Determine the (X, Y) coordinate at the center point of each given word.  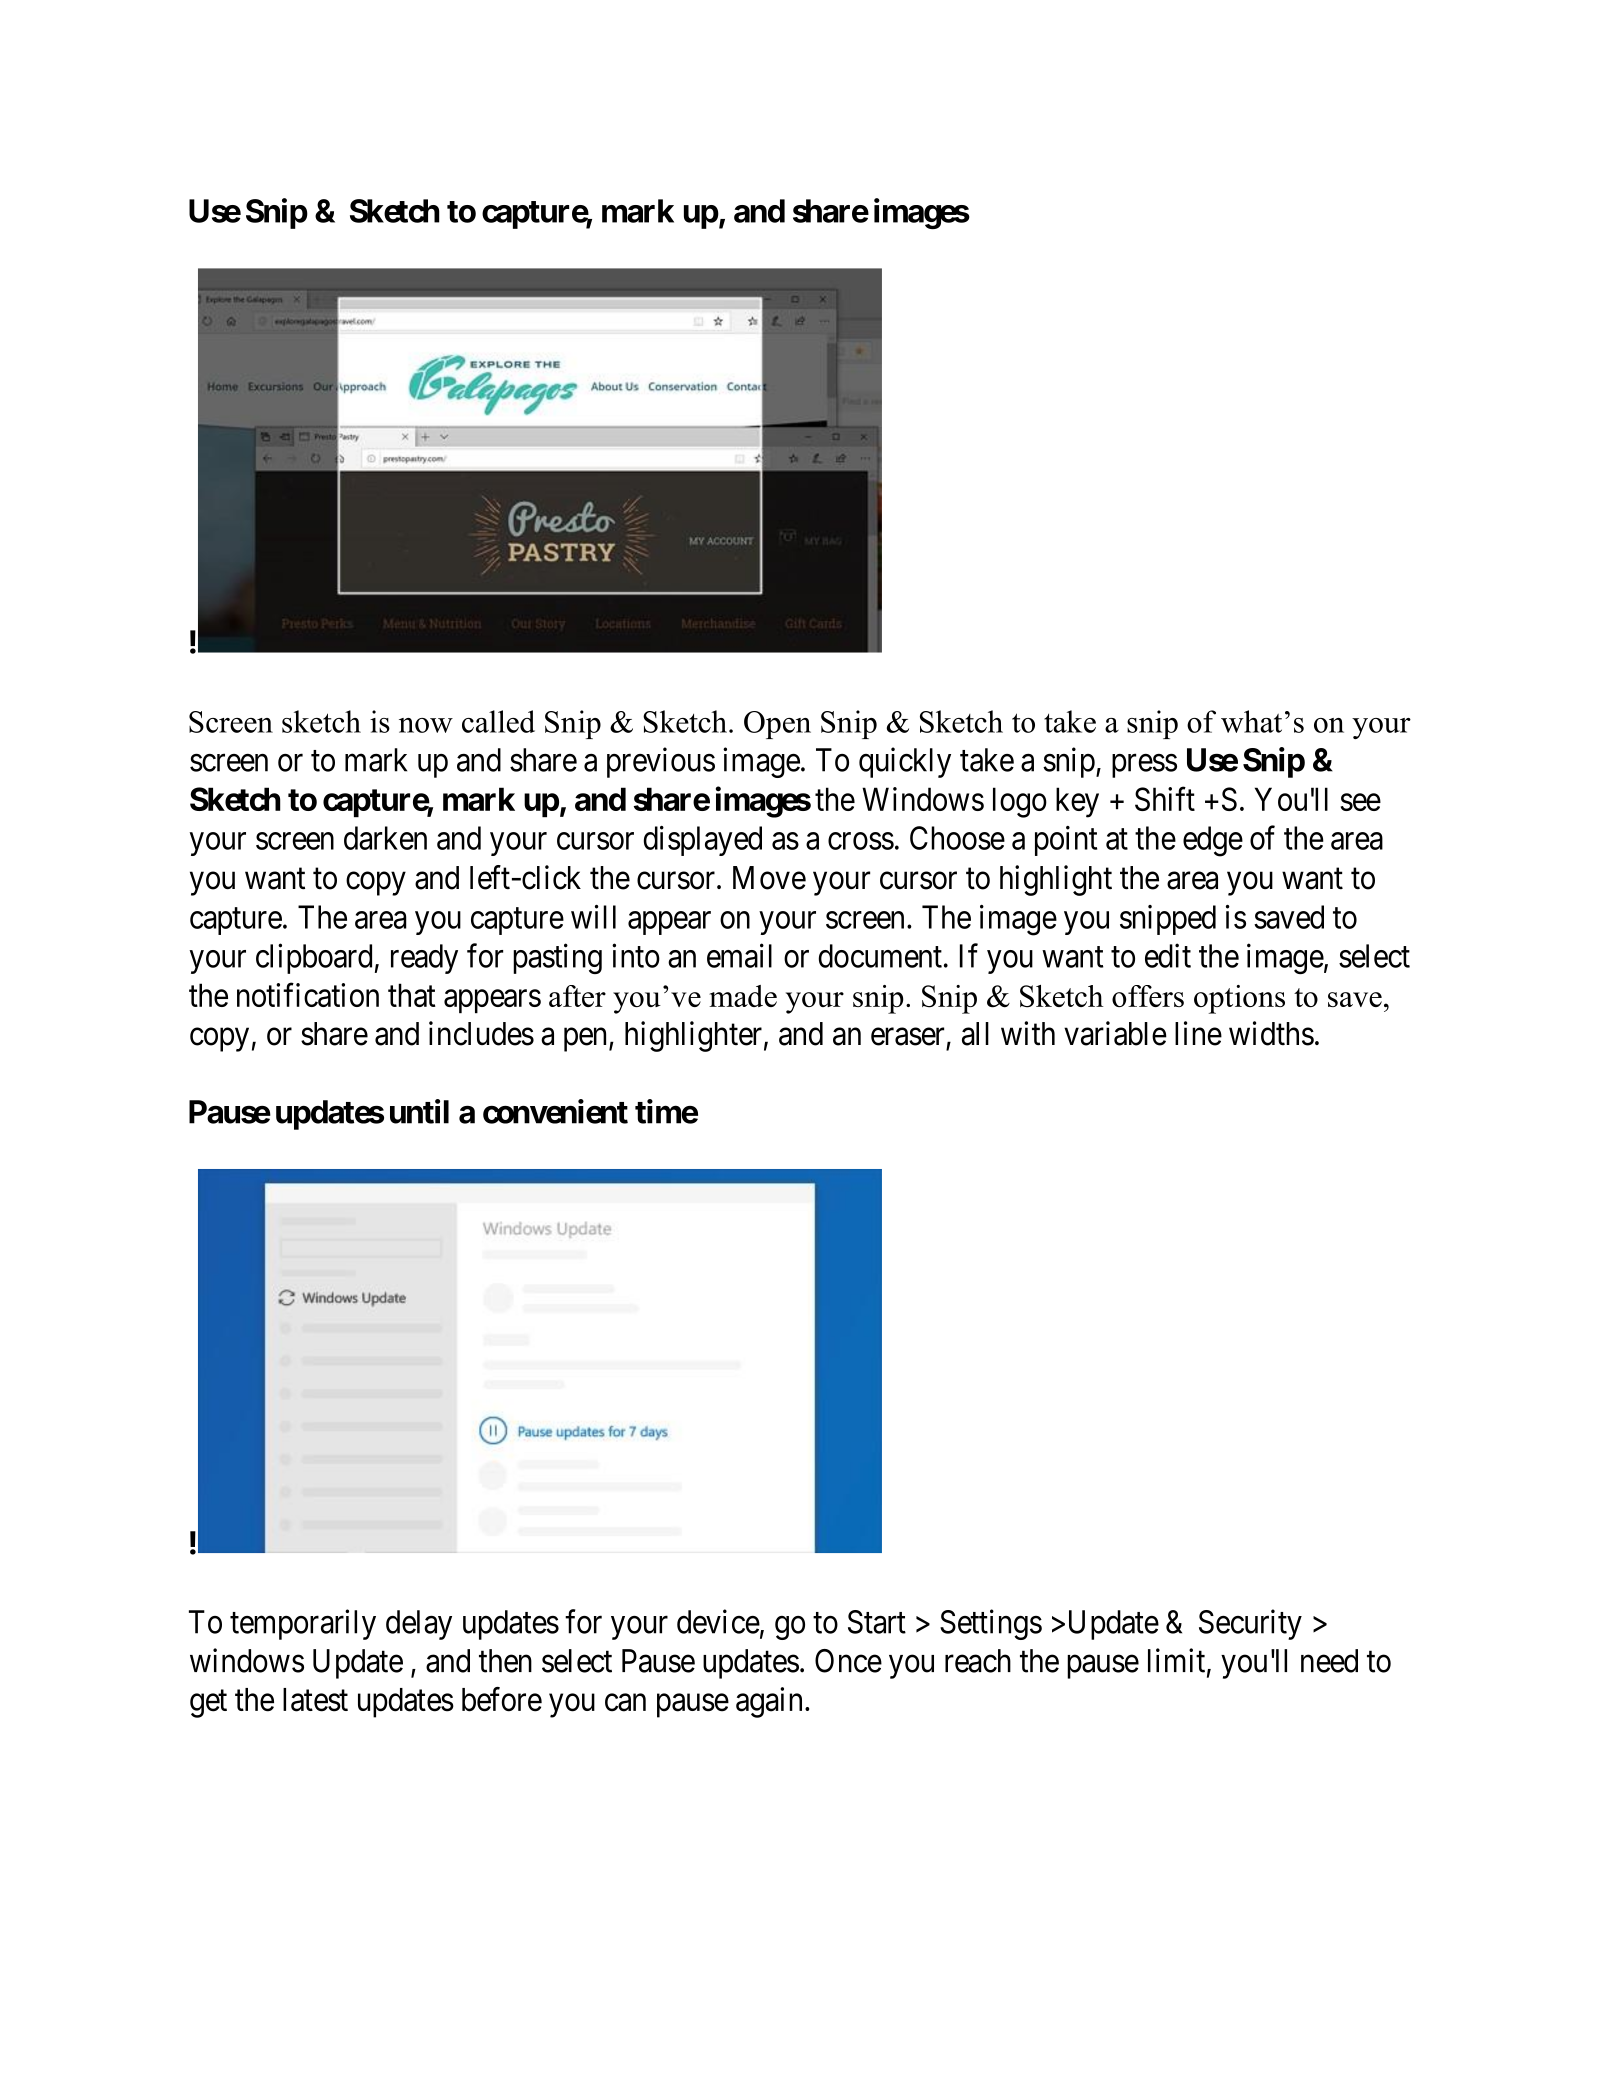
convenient (555, 1111)
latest (315, 1700)
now (426, 725)
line (1198, 1033)
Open (777, 725)
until (419, 1111)
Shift (1165, 799)
